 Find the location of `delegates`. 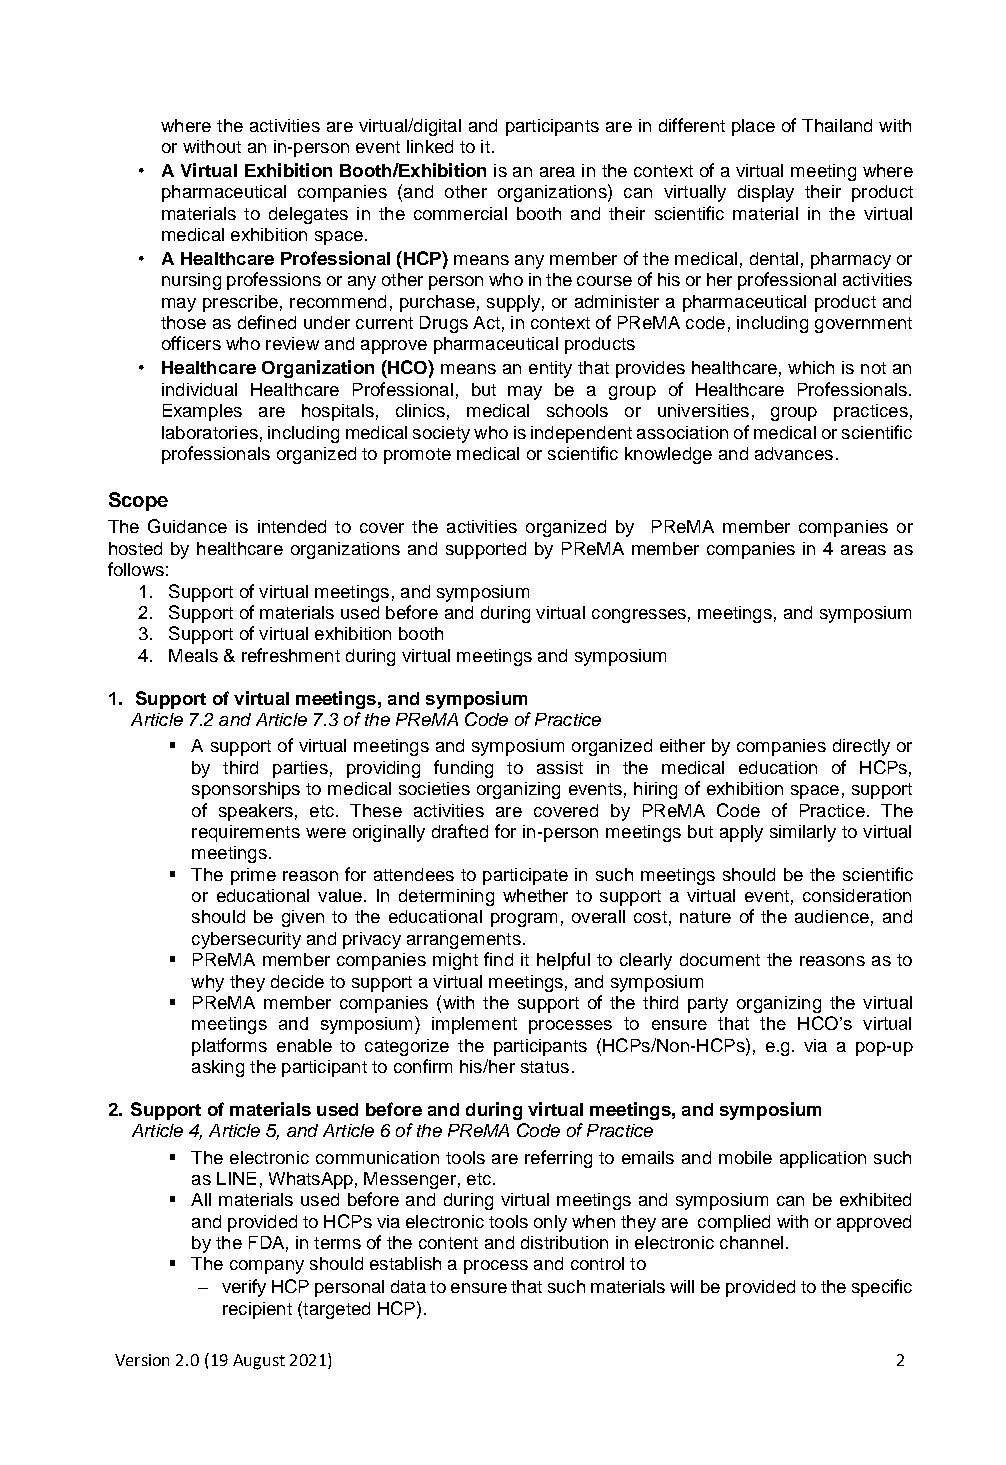

delegates is located at coordinates (308, 215).
